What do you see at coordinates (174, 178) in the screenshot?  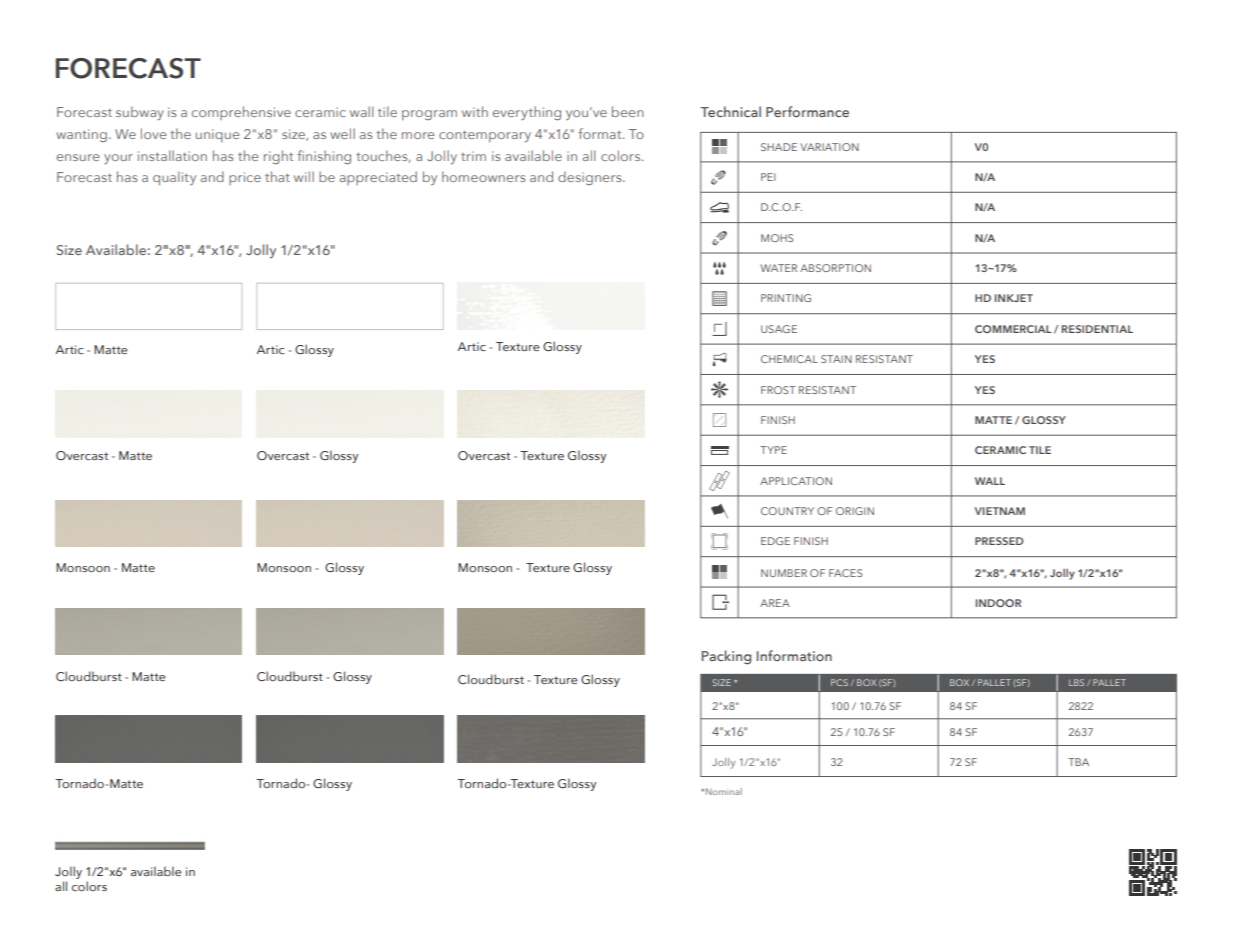 I see `quality` at bounding box center [174, 178].
